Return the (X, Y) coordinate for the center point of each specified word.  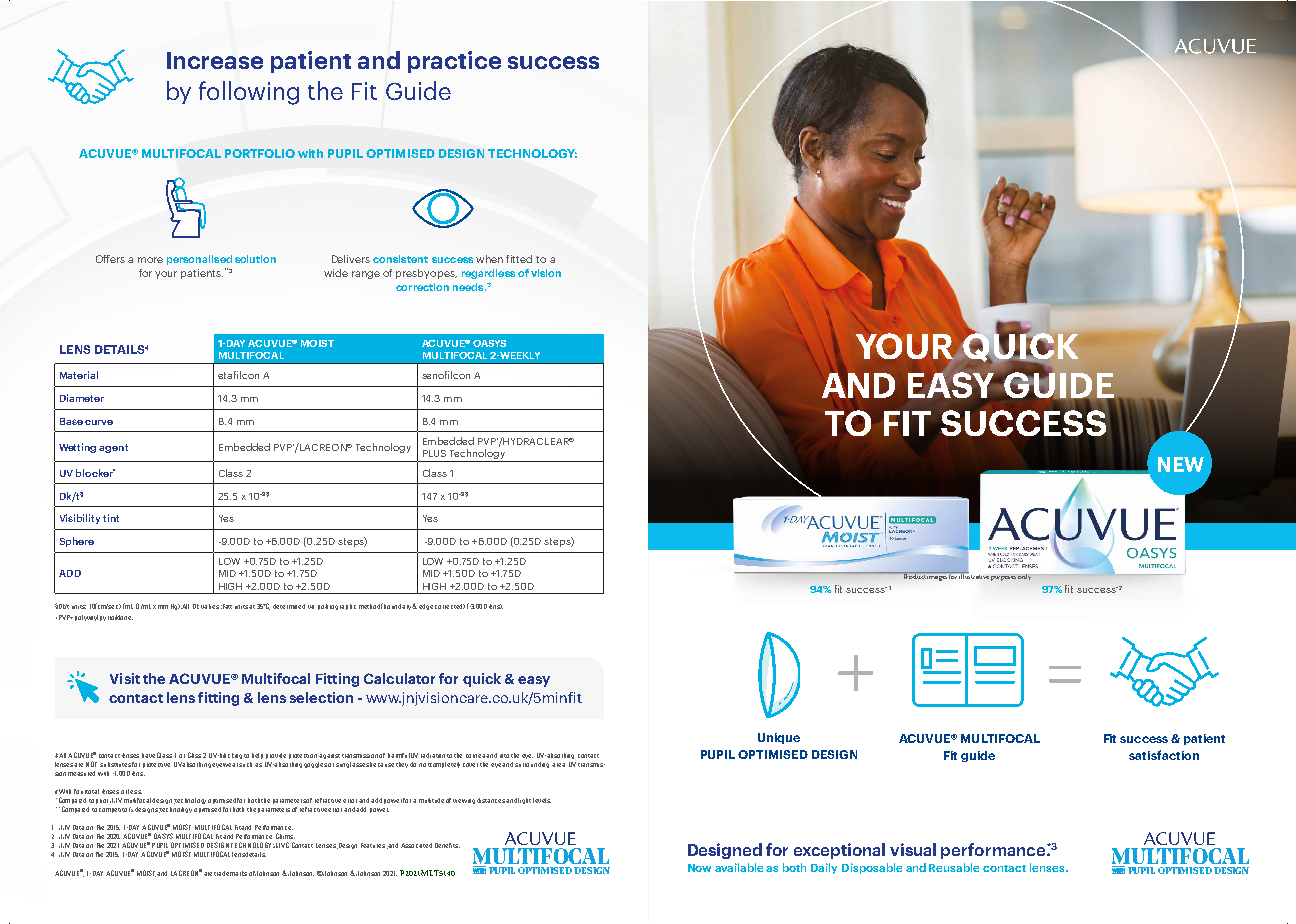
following (249, 93)
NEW (1181, 464)
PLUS (434, 453)
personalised (199, 260)
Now (699, 868)
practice (454, 62)
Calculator (399, 678)
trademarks (230, 873)
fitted (519, 259)
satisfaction (1164, 755)
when (489, 259)
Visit (125, 678)
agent (113, 448)
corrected (450, 606)
